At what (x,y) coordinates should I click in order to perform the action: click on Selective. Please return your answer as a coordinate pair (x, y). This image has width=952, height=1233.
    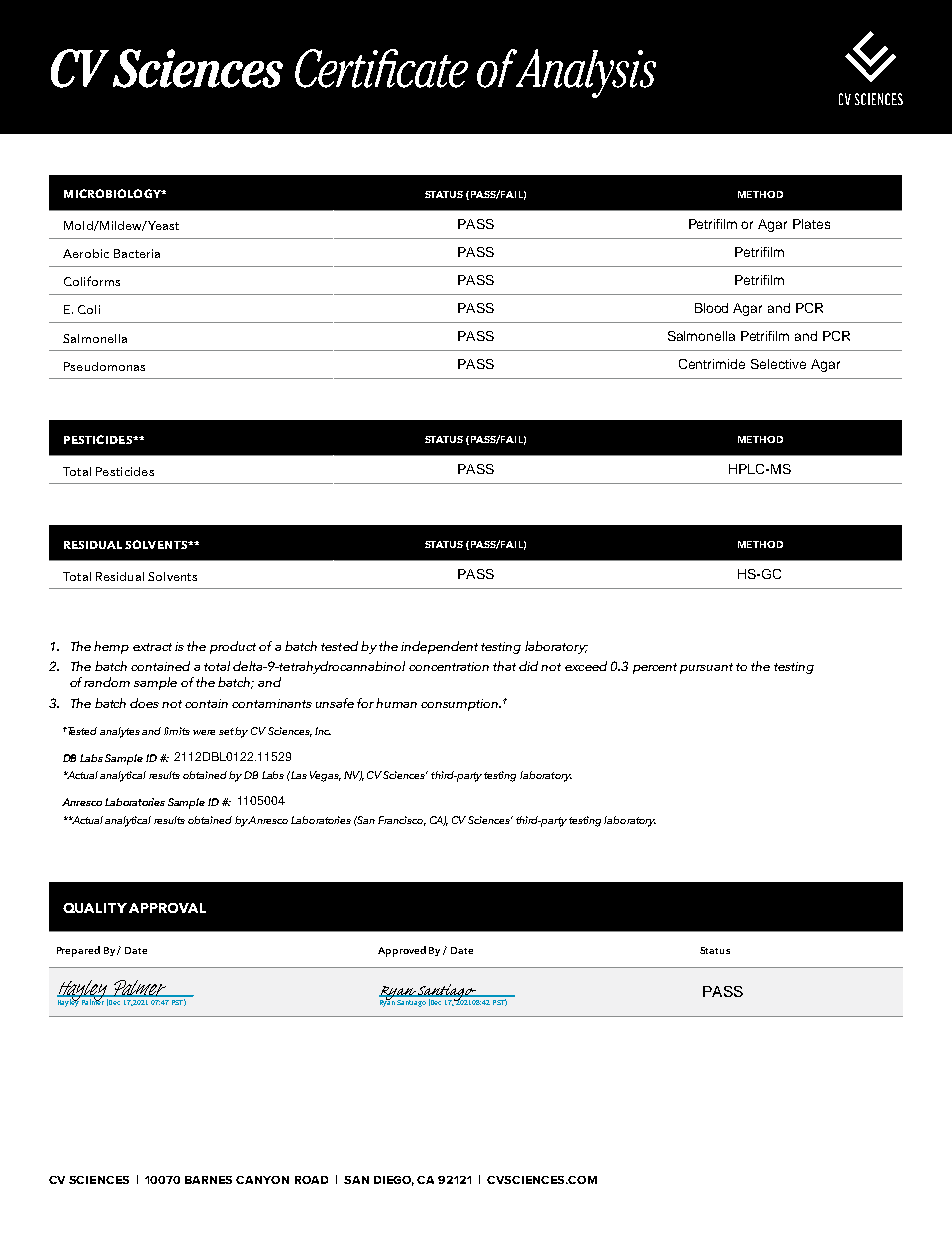
    Looking at the image, I should click on (778, 364).
